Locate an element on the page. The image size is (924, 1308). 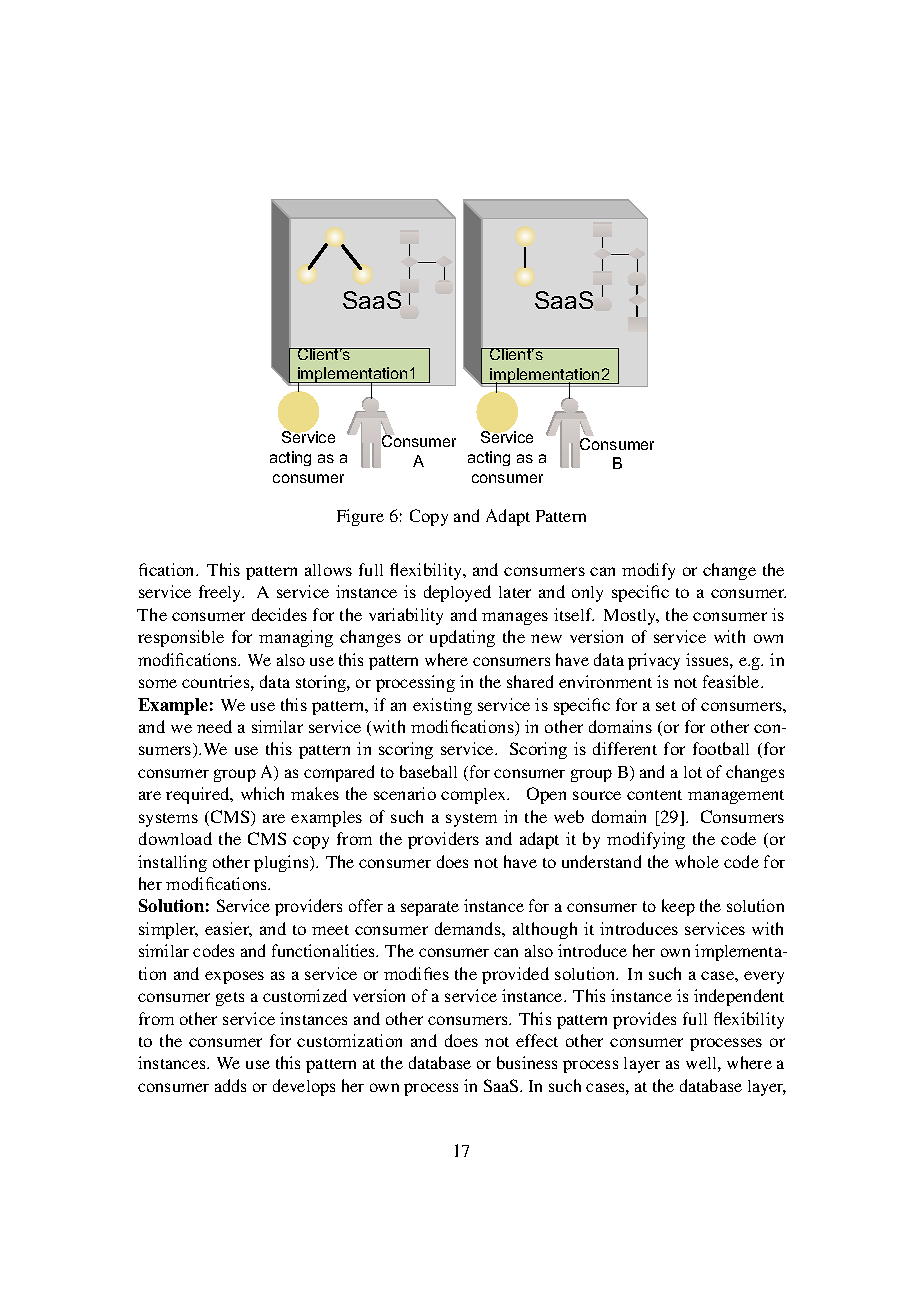
business is located at coordinates (527, 1062).
